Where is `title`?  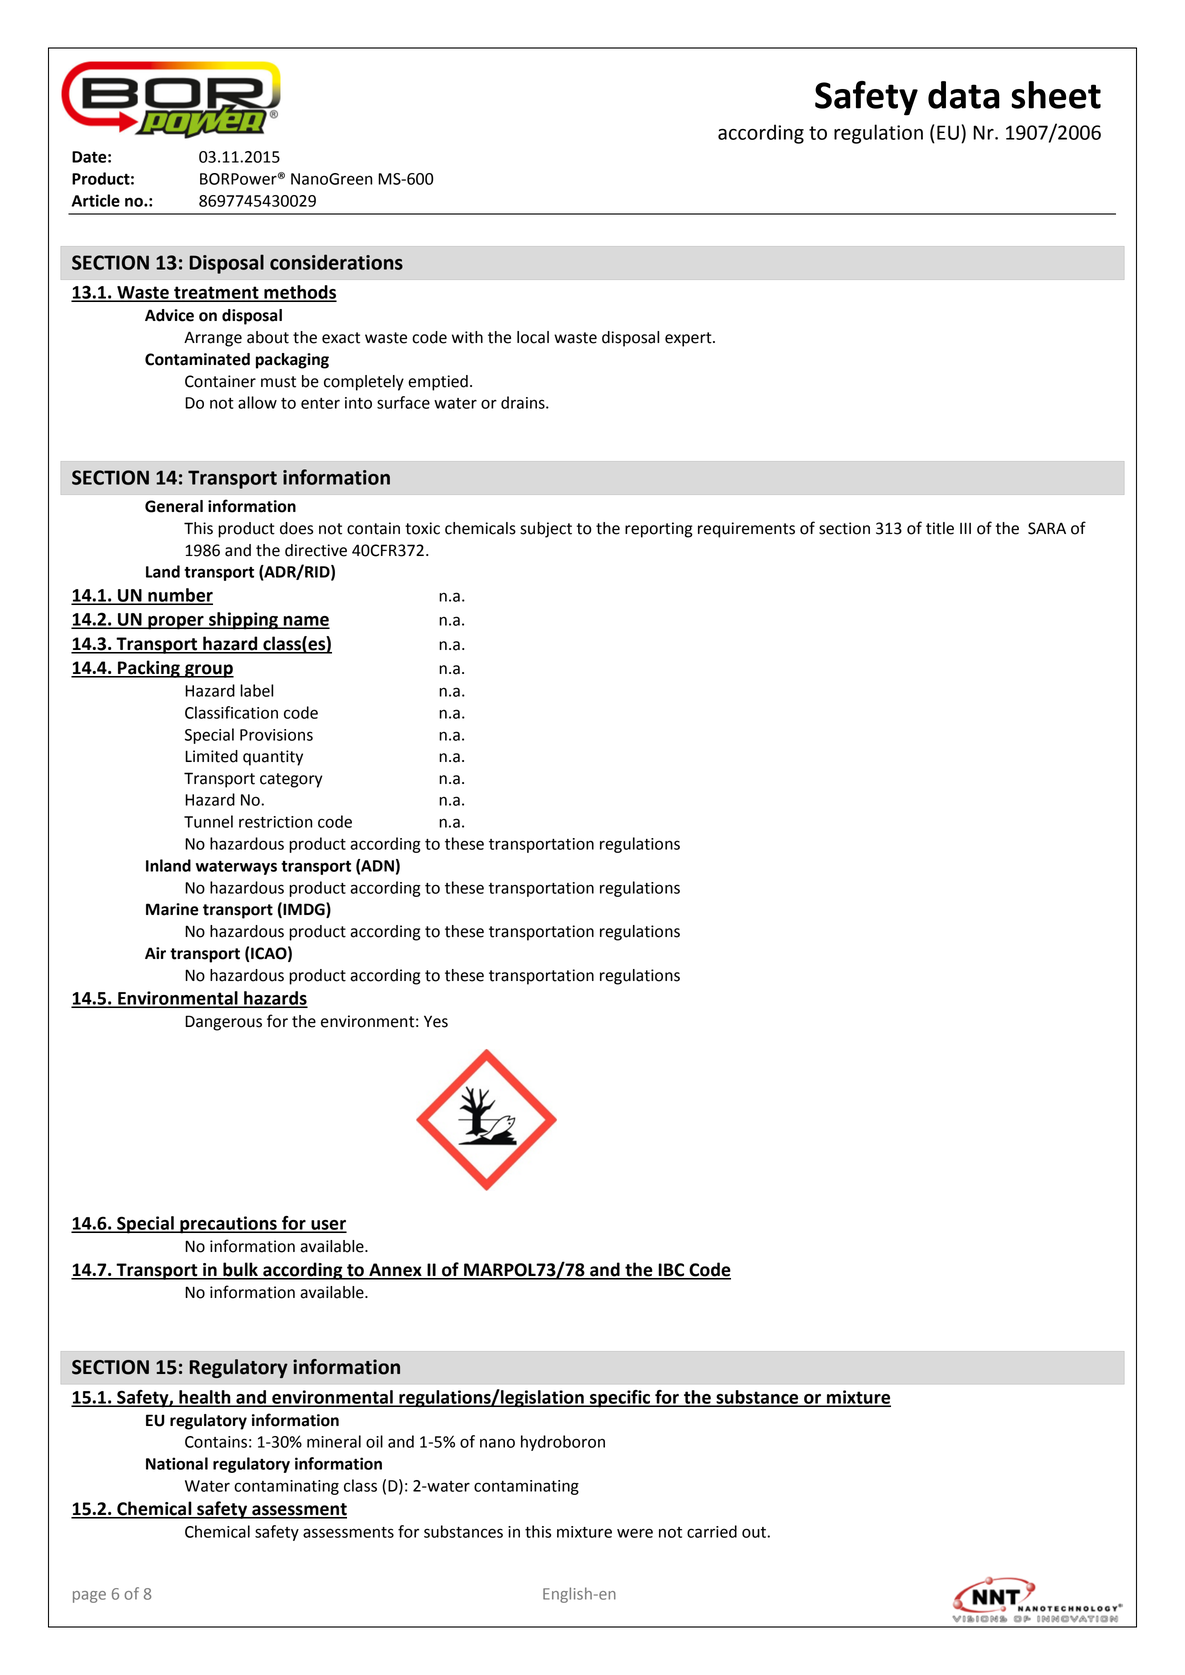
title is located at coordinates (940, 528).
